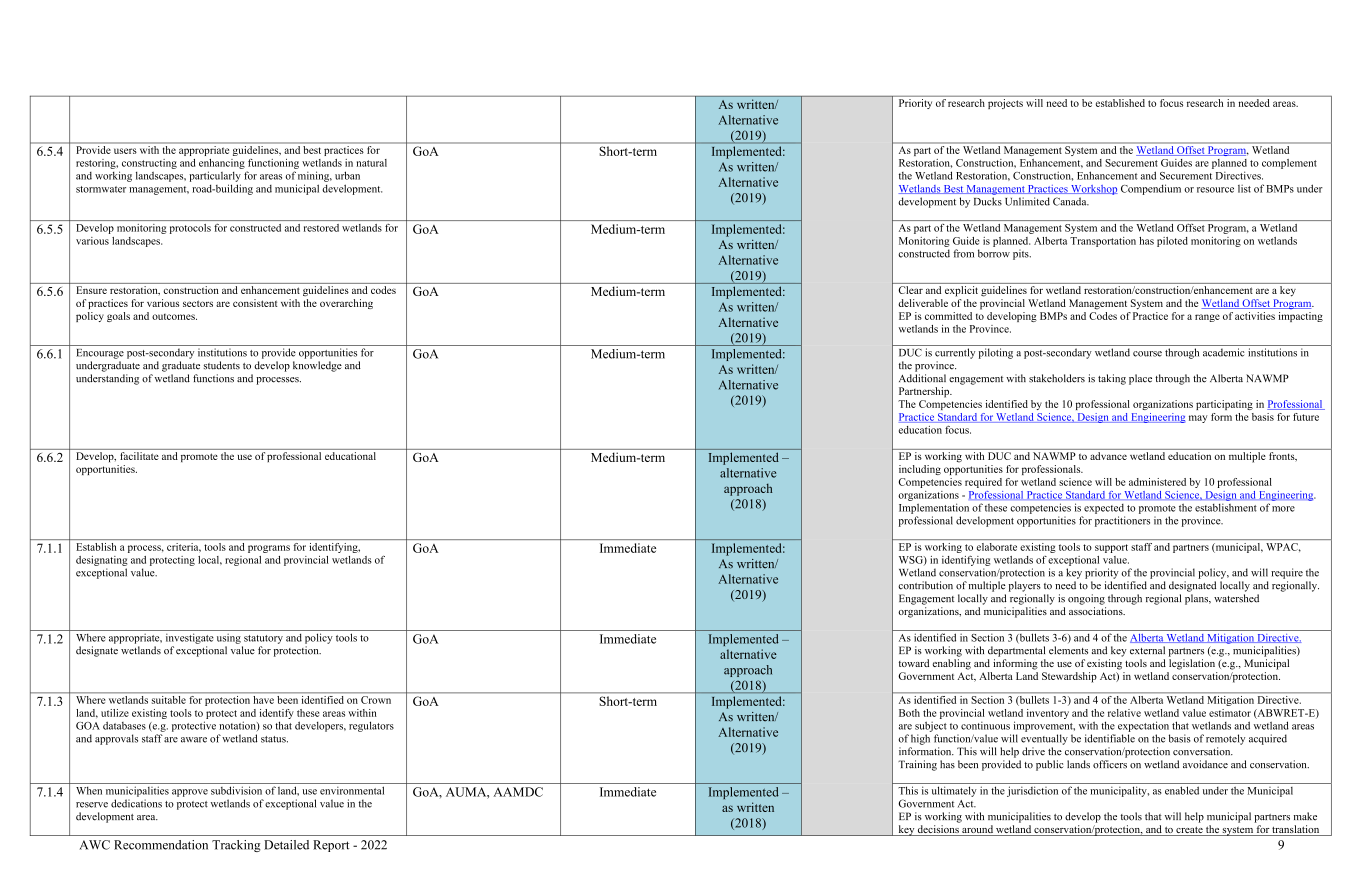 This image has height=887, width=1372. I want to click on range, so click(1207, 318).
